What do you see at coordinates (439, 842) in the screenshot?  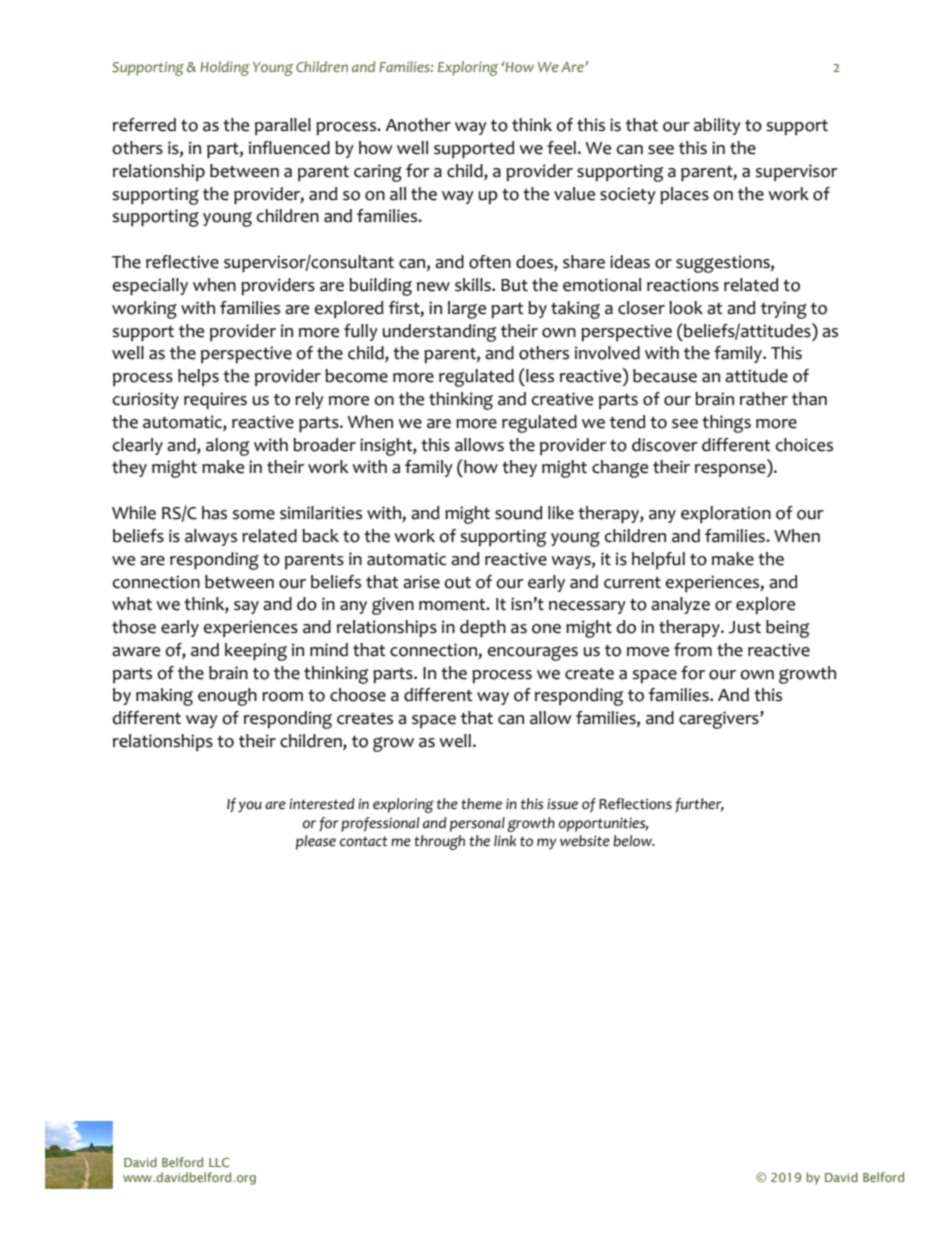 I see `through` at bounding box center [439, 842].
